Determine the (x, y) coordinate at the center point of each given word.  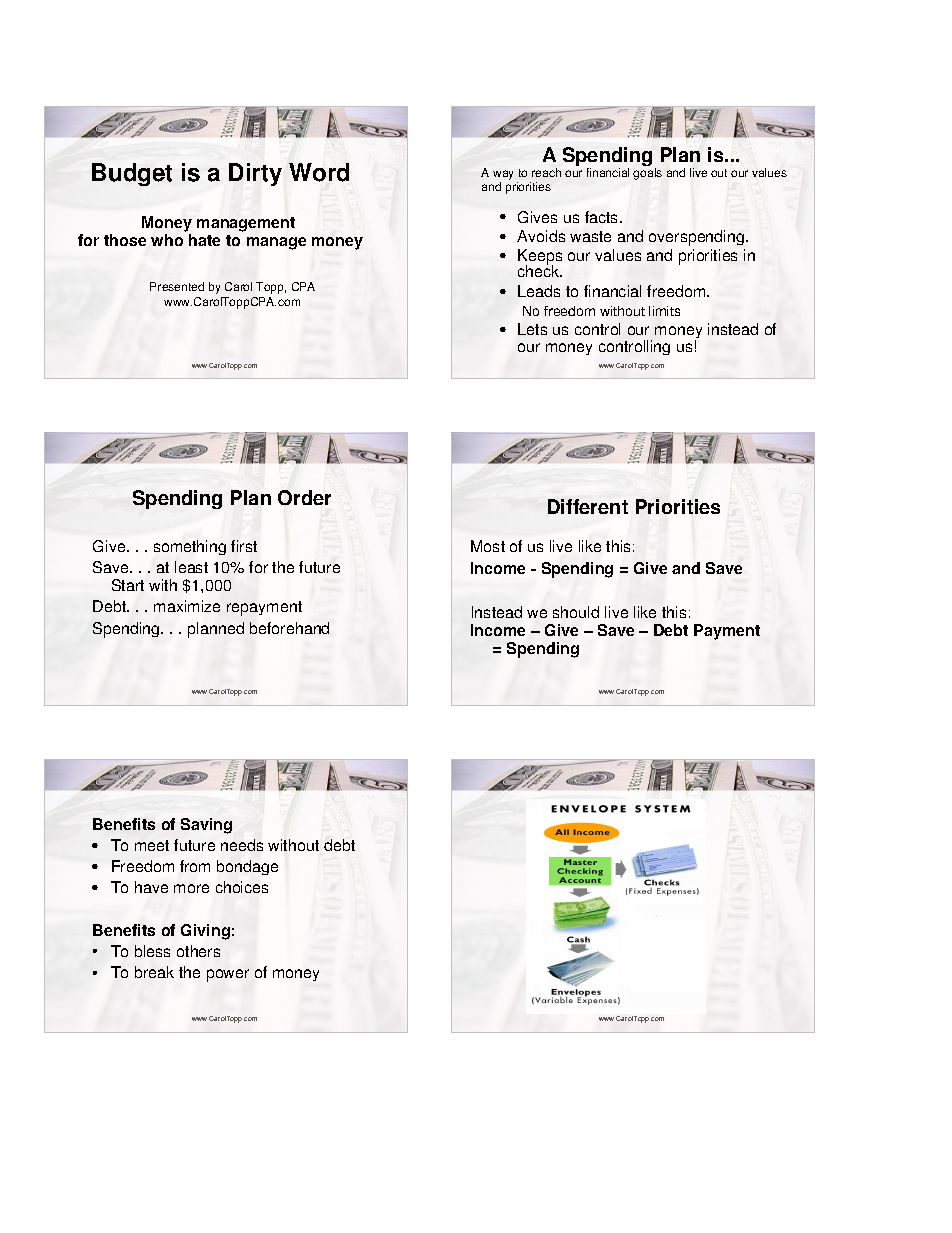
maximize (187, 606)
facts (603, 217)
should (576, 612)
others (198, 951)
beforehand (289, 628)
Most (488, 546)
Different (588, 506)
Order (304, 497)
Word (319, 172)
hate (204, 240)
